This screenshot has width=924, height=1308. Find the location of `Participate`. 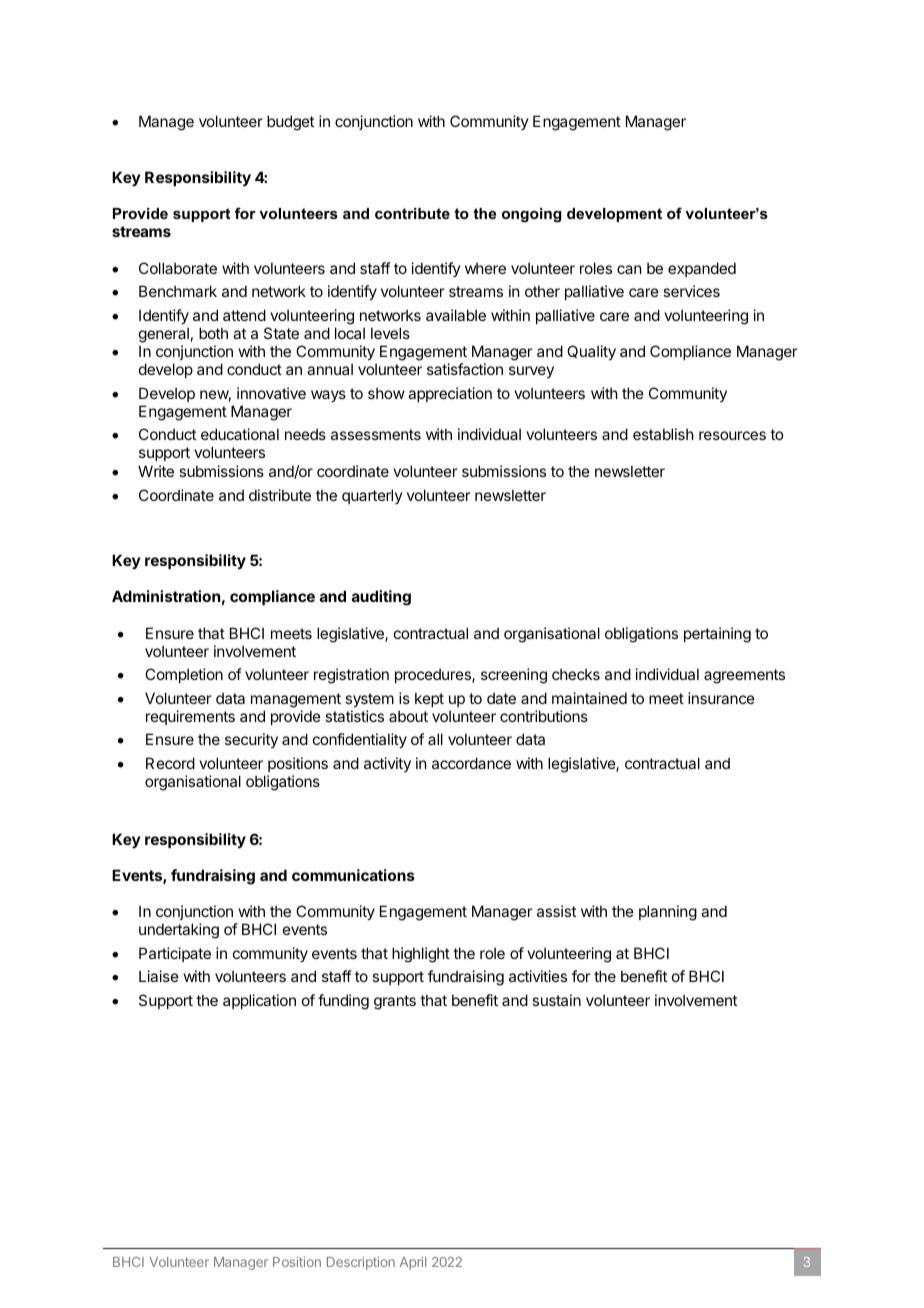

Participate is located at coordinates (175, 954).
